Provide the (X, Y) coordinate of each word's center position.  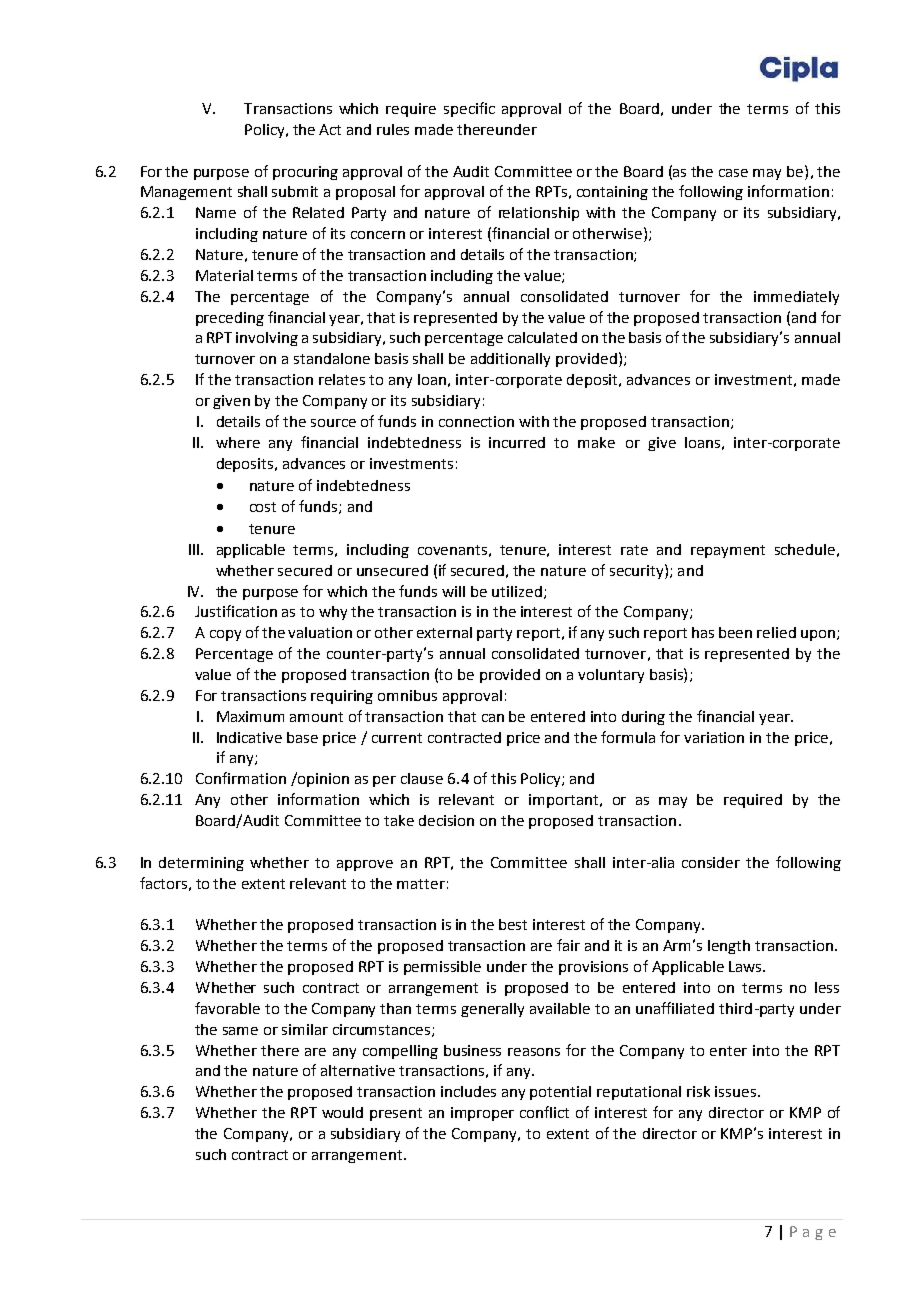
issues (735, 1091)
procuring (305, 173)
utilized (517, 591)
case (733, 173)
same (240, 1031)
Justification (236, 611)
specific (469, 109)
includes (468, 1091)
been (735, 632)
